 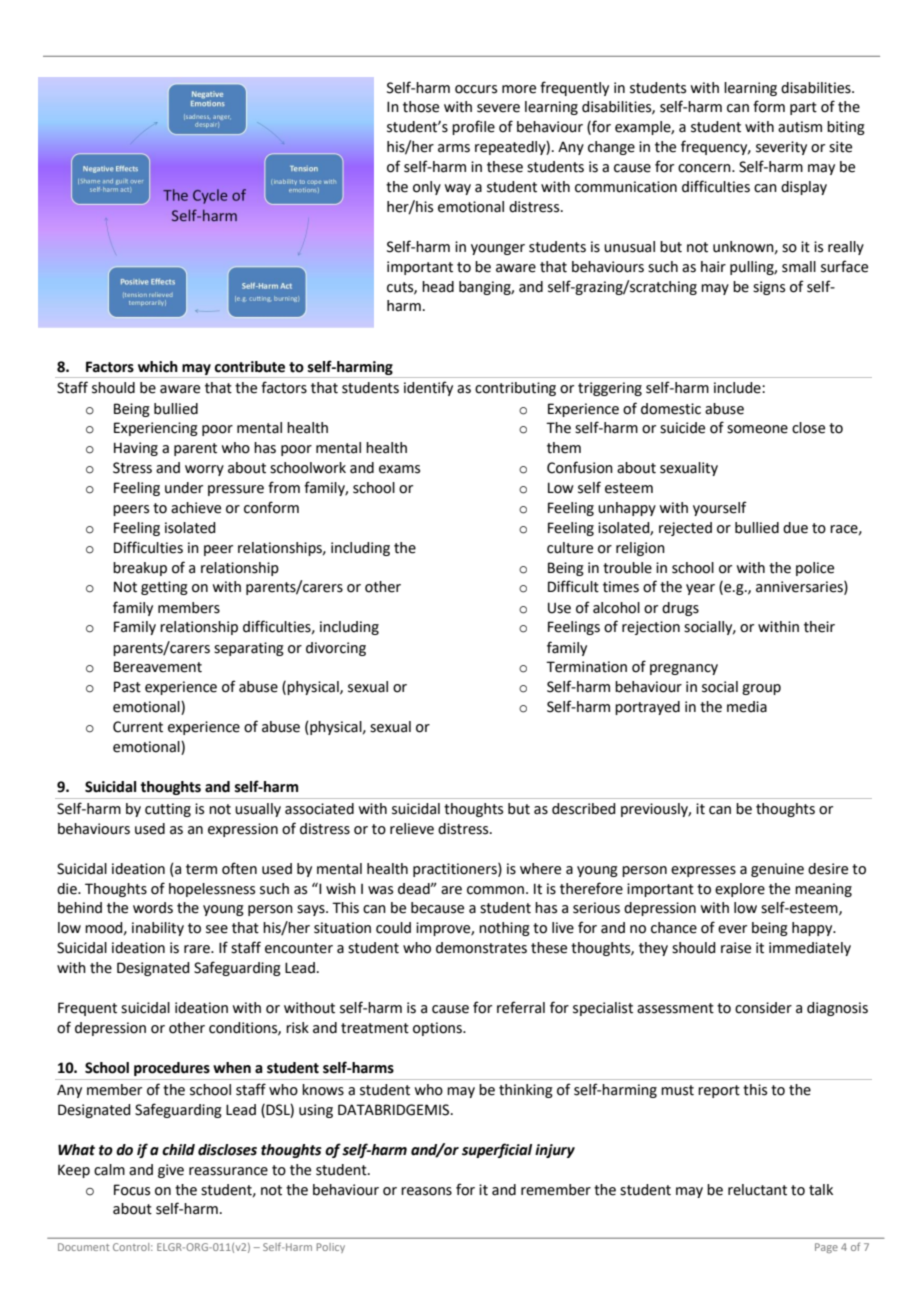 What do you see at coordinates (336, 649) in the document?
I see `divorcing` at bounding box center [336, 649].
